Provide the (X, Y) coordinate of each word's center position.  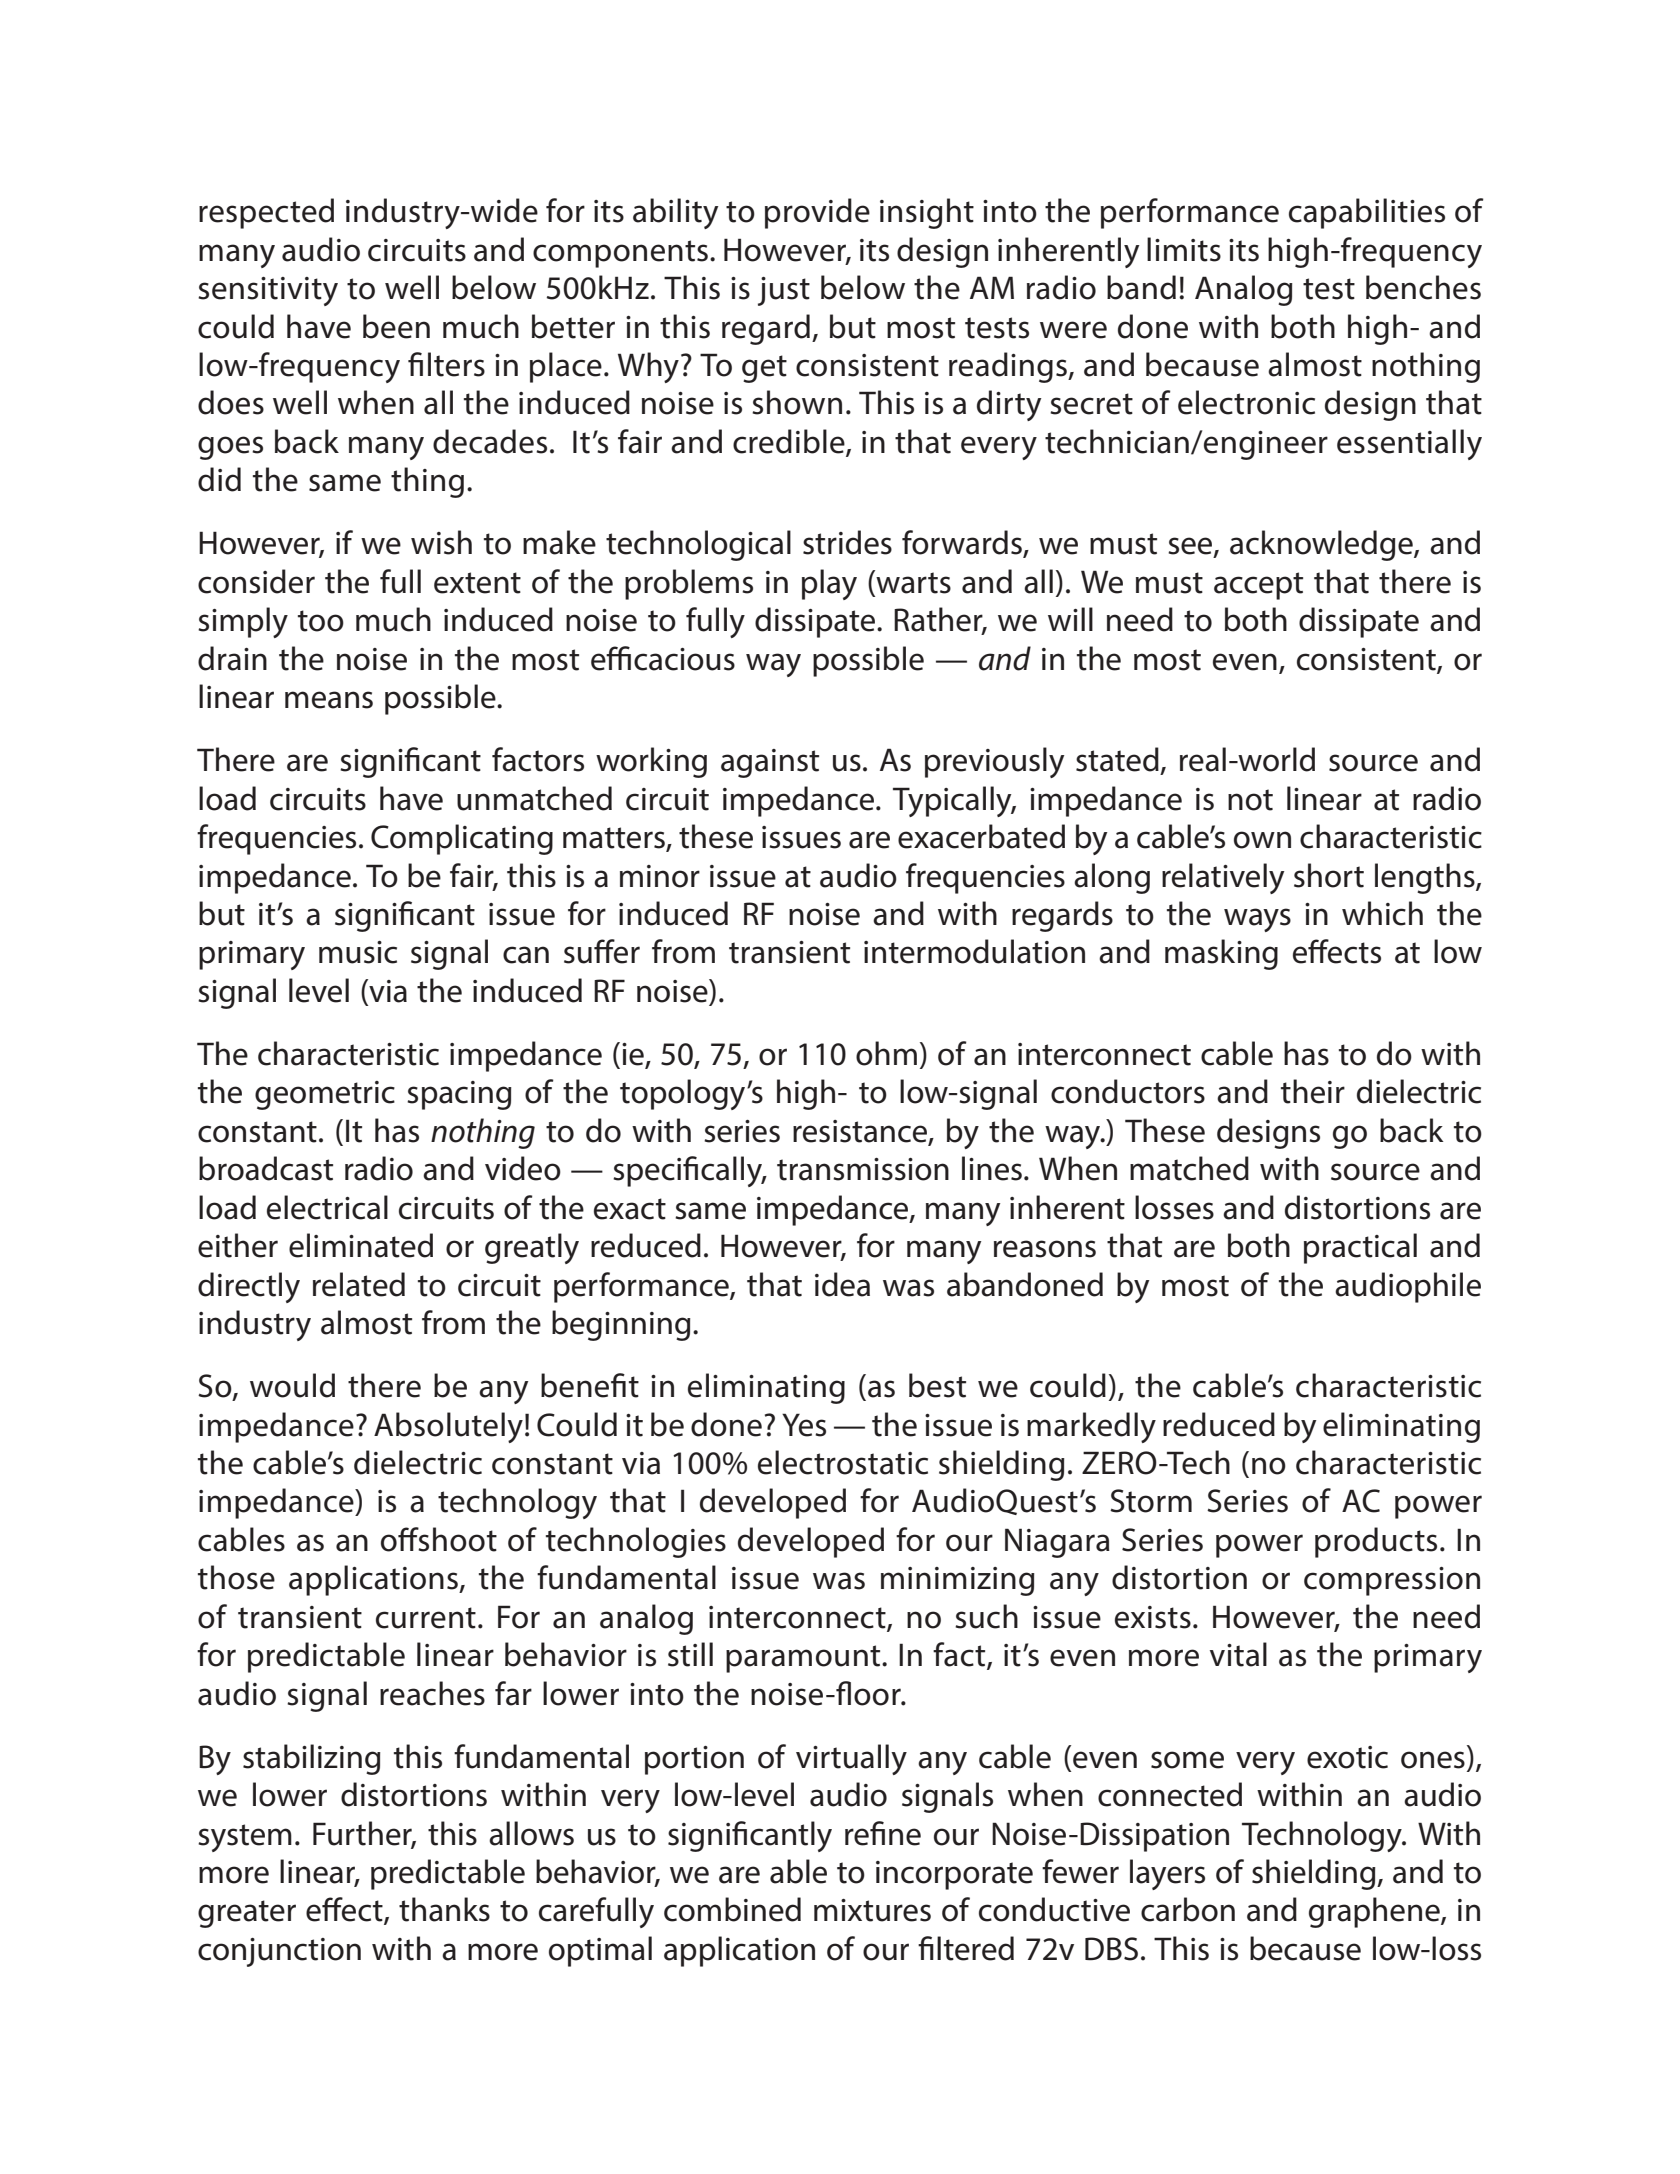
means (329, 700)
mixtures (872, 1910)
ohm (886, 1053)
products (1376, 1542)
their (1313, 1091)
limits (1184, 249)
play (829, 584)
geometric (325, 1095)
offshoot (439, 1539)
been (396, 326)
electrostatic (843, 1462)
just (784, 291)
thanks (444, 1909)
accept (1258, 586)
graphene (1375, 1912)
